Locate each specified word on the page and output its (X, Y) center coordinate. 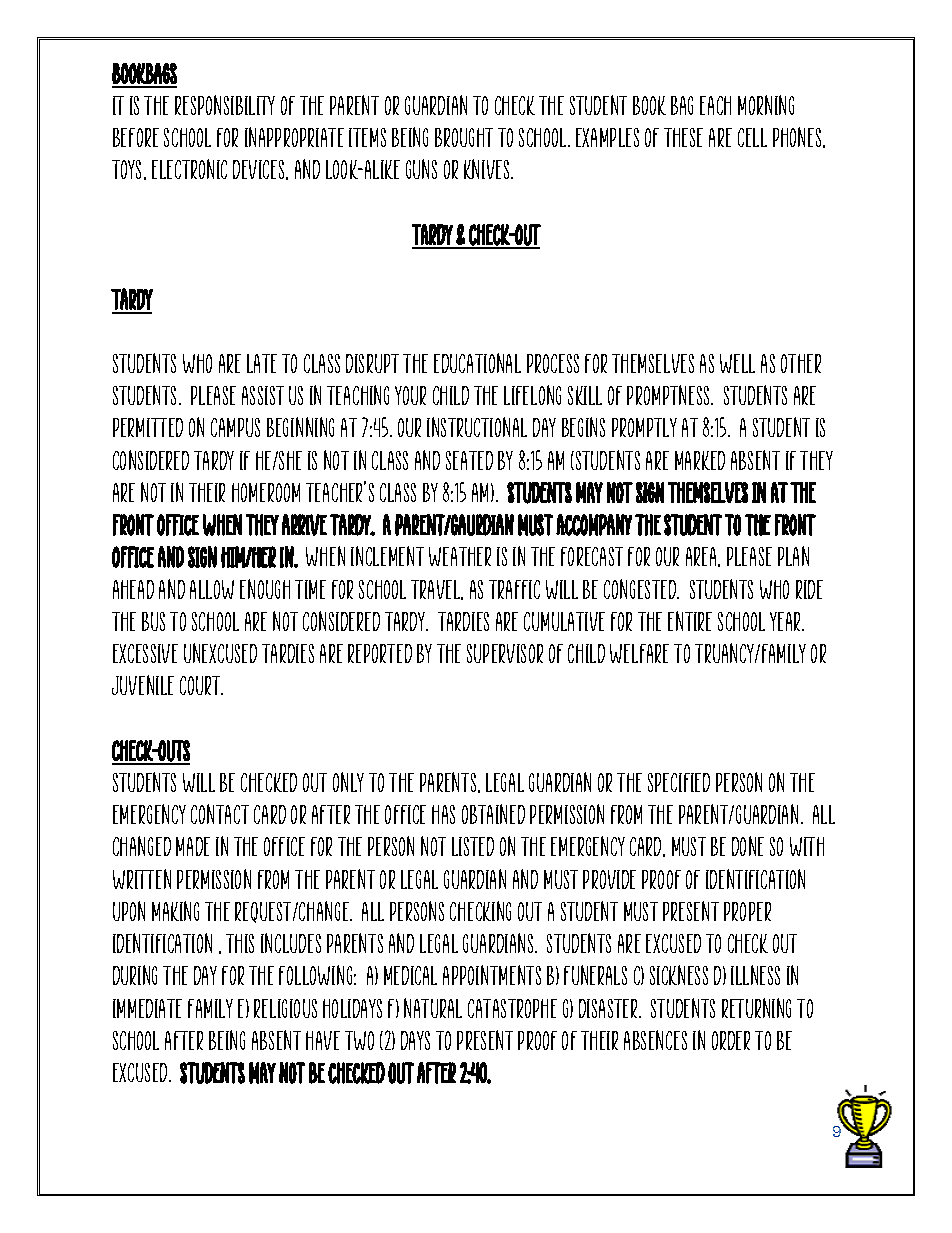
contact (220, 814)
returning (756, 1008)
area (702, 557)
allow (212, 589)
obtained (493, 814)
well (737, 363)
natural (433, 1008)
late (262, 363)
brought (464, 137)
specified (679, 782)
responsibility (225, 105)
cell (752, 137)
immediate (147, 1008)
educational (477, 363)
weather (460, 556)
